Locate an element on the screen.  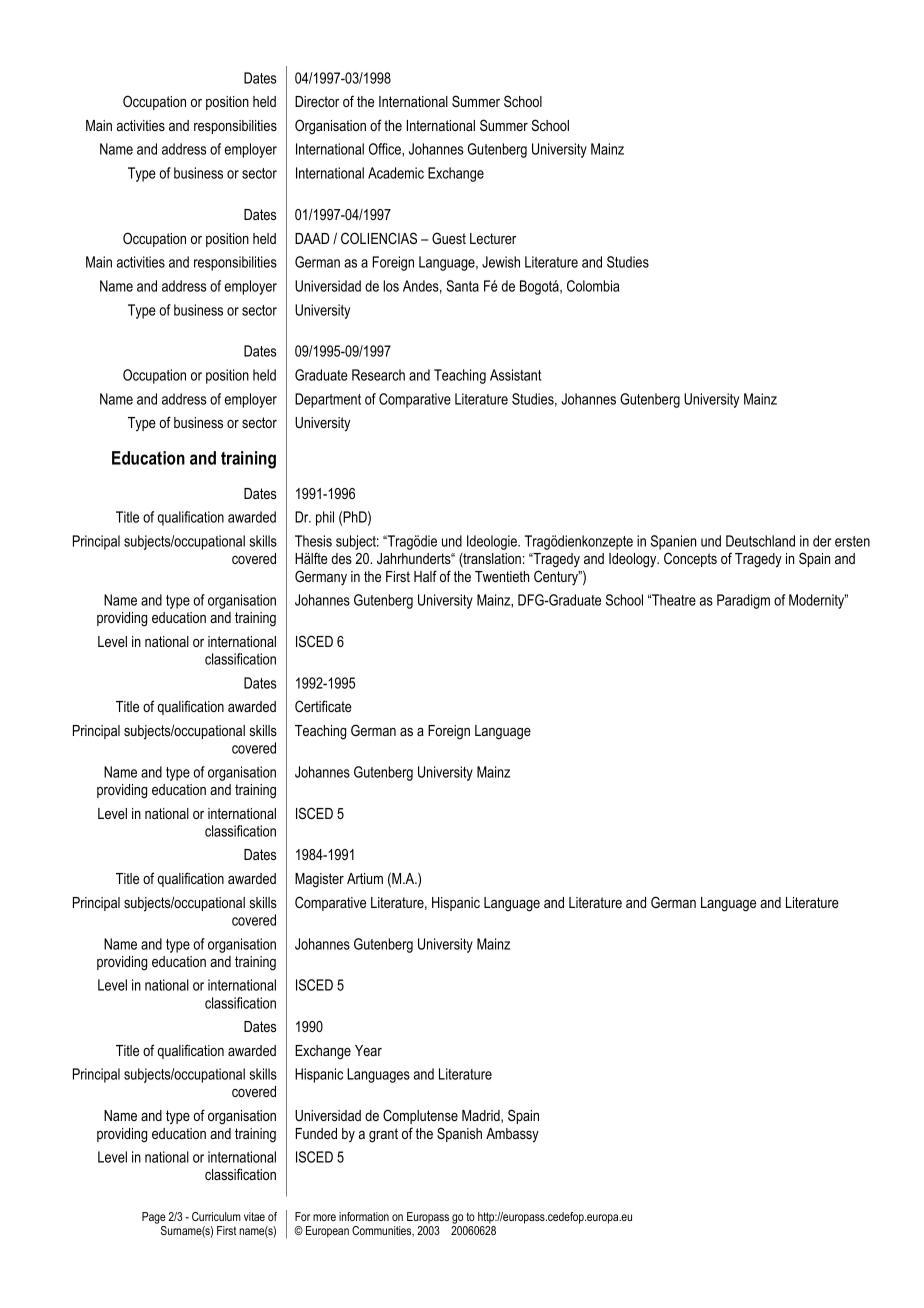
Year is located at coordinates (368, 1050).
